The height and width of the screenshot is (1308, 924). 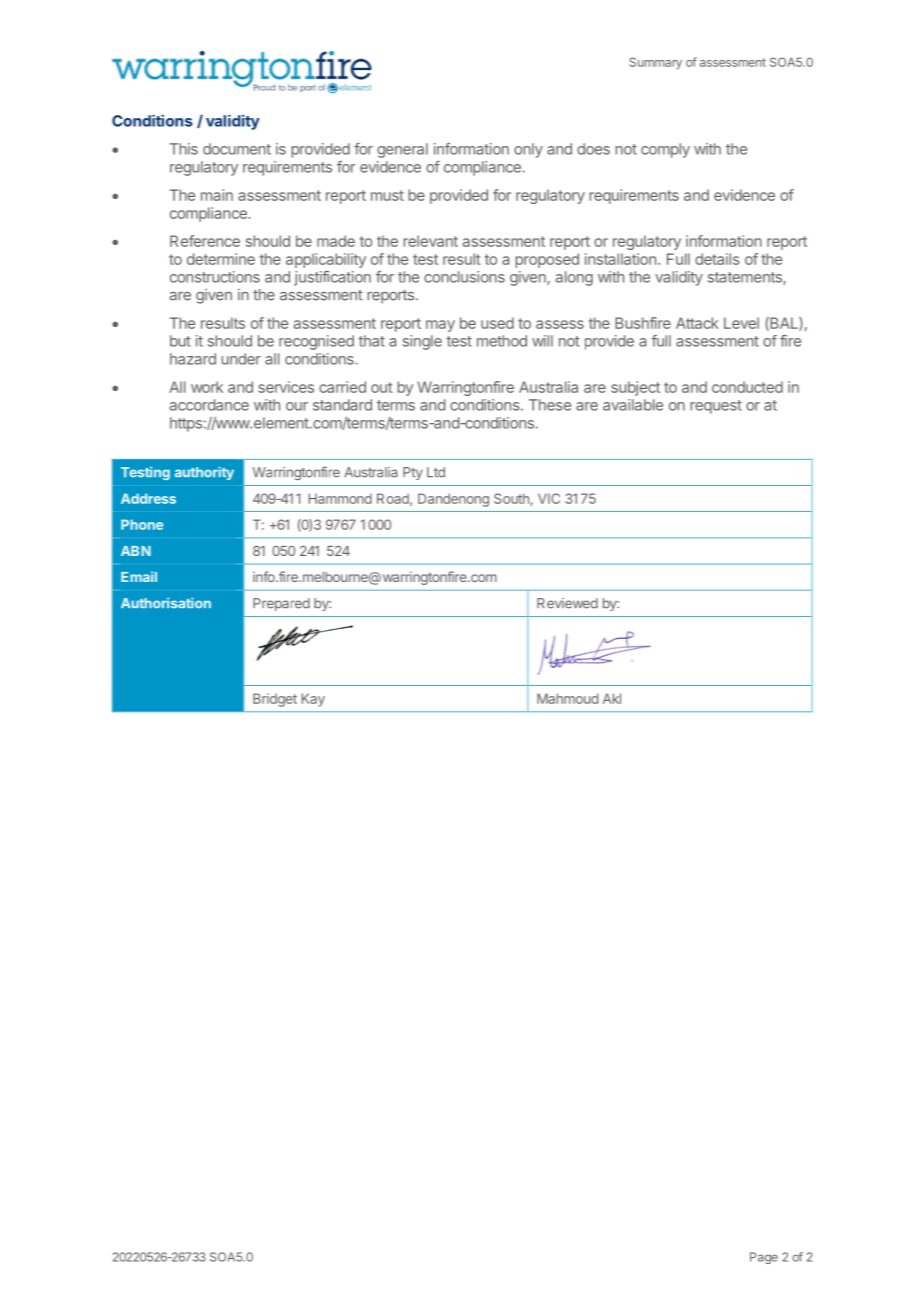 I want to click on document, so click(x=237, y=149).
